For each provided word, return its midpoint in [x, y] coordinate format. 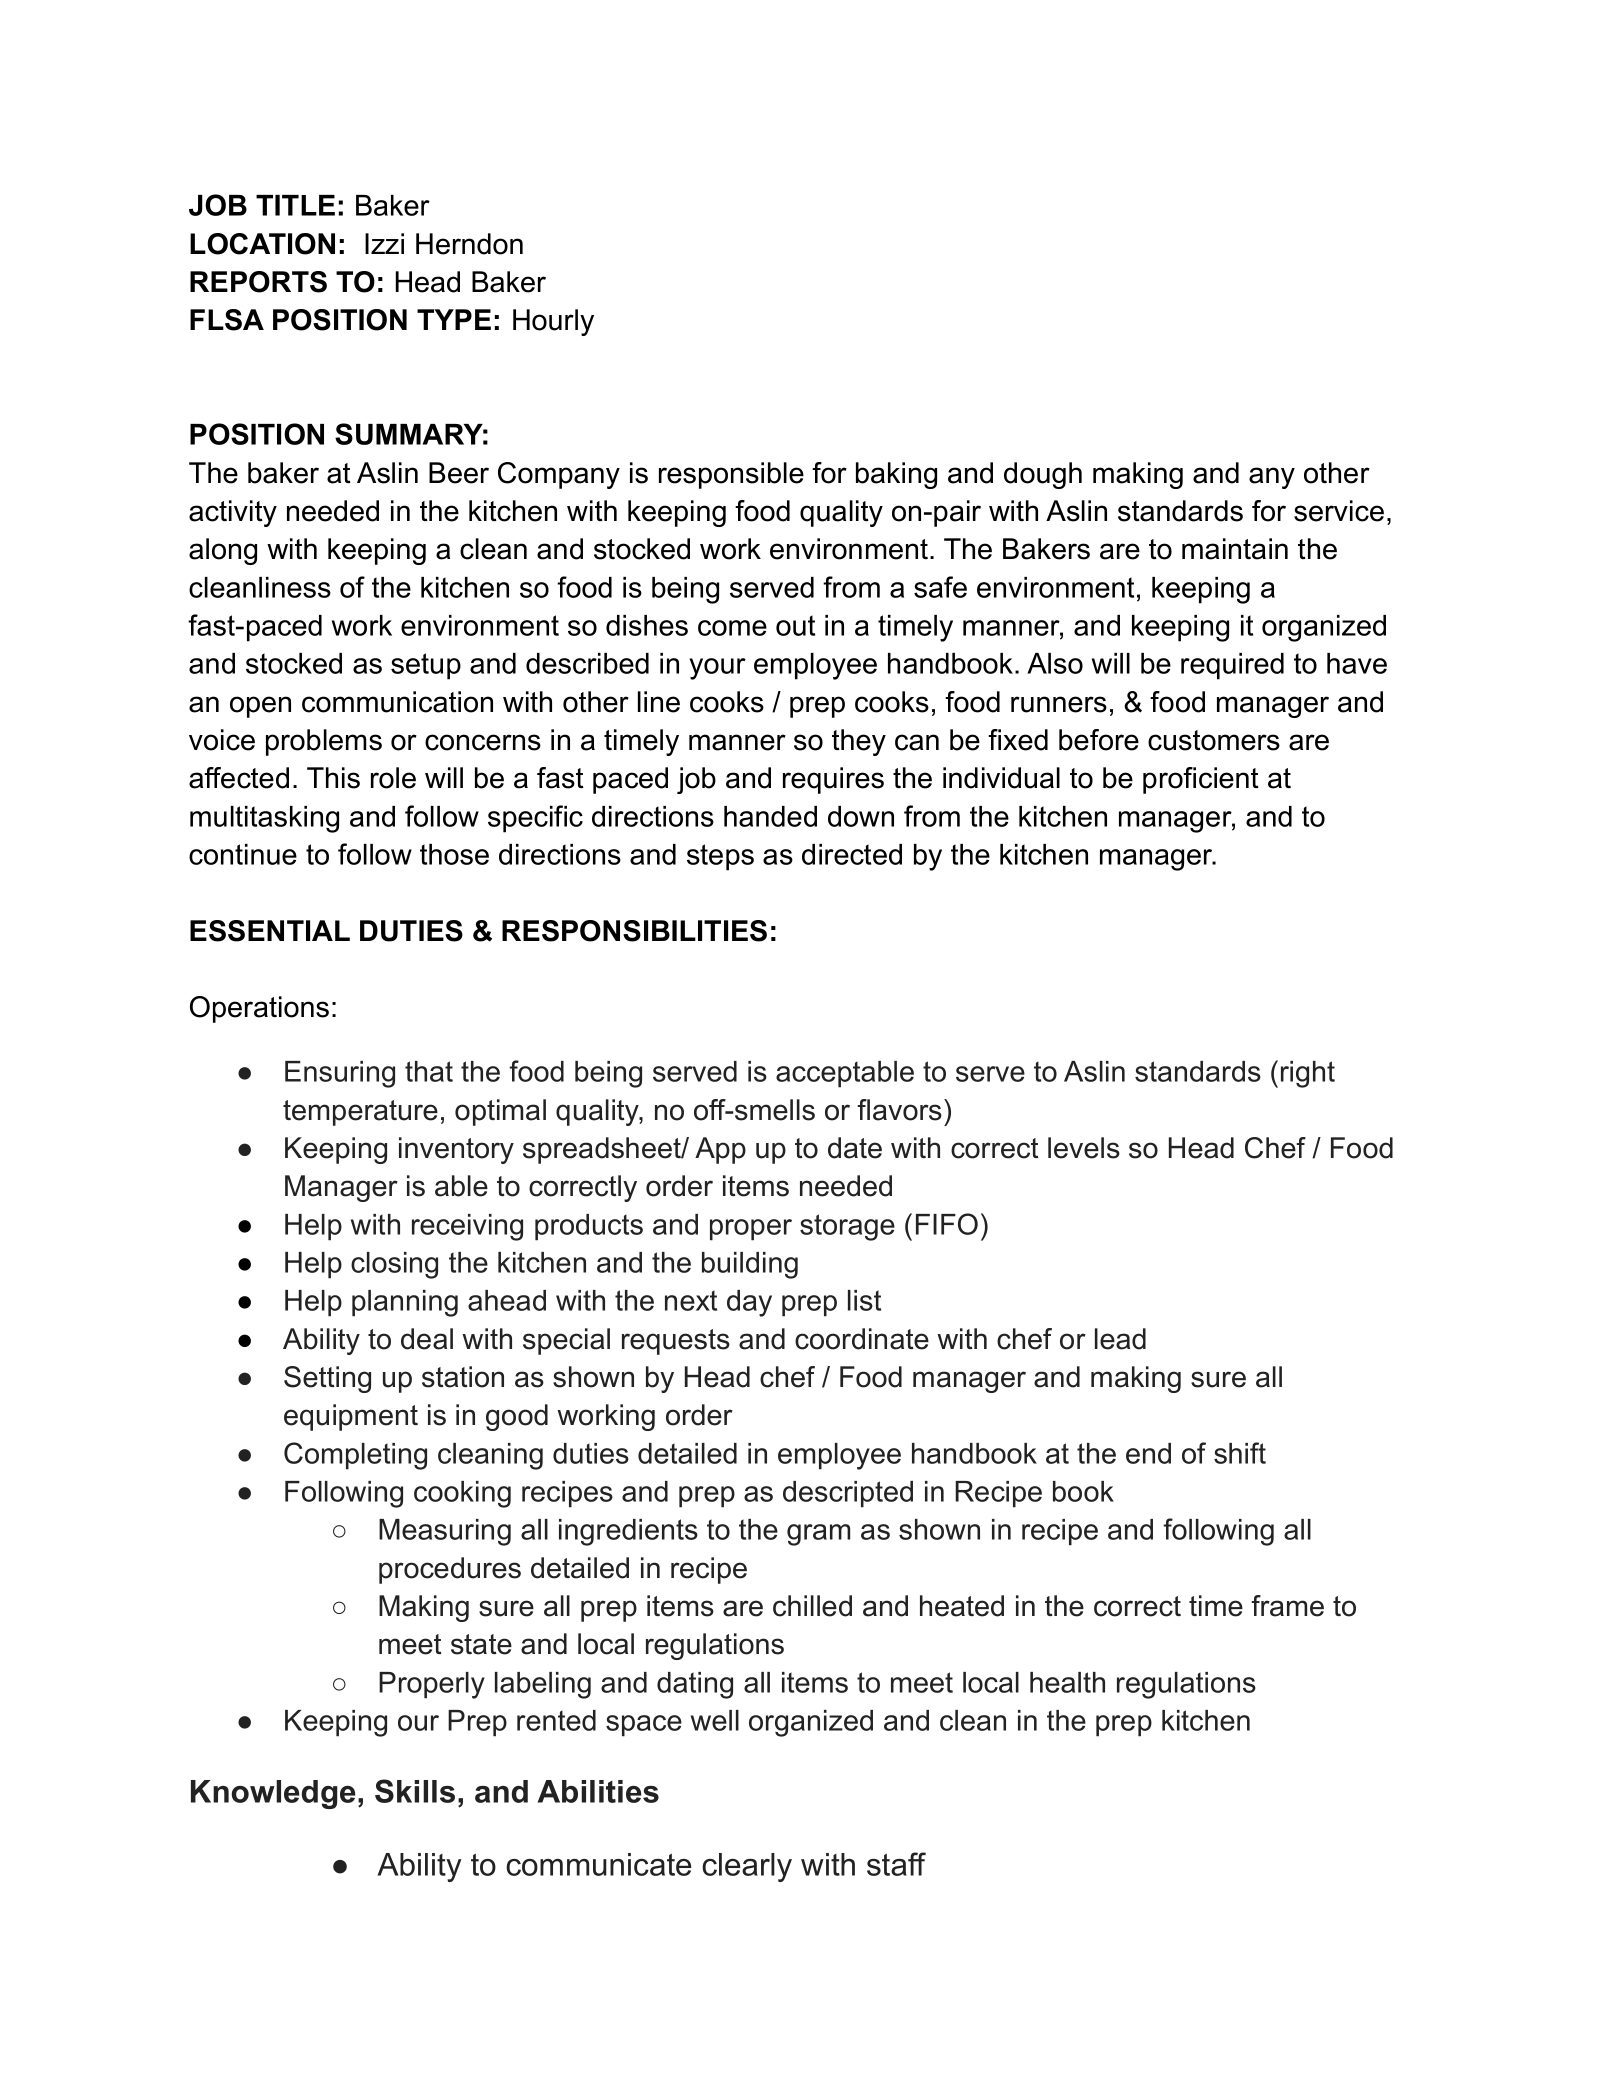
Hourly [553, 322]
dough [1043, 475]
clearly [747, 1867]
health [1067, 1682]
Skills [415, 1791]
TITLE [295, 205]
